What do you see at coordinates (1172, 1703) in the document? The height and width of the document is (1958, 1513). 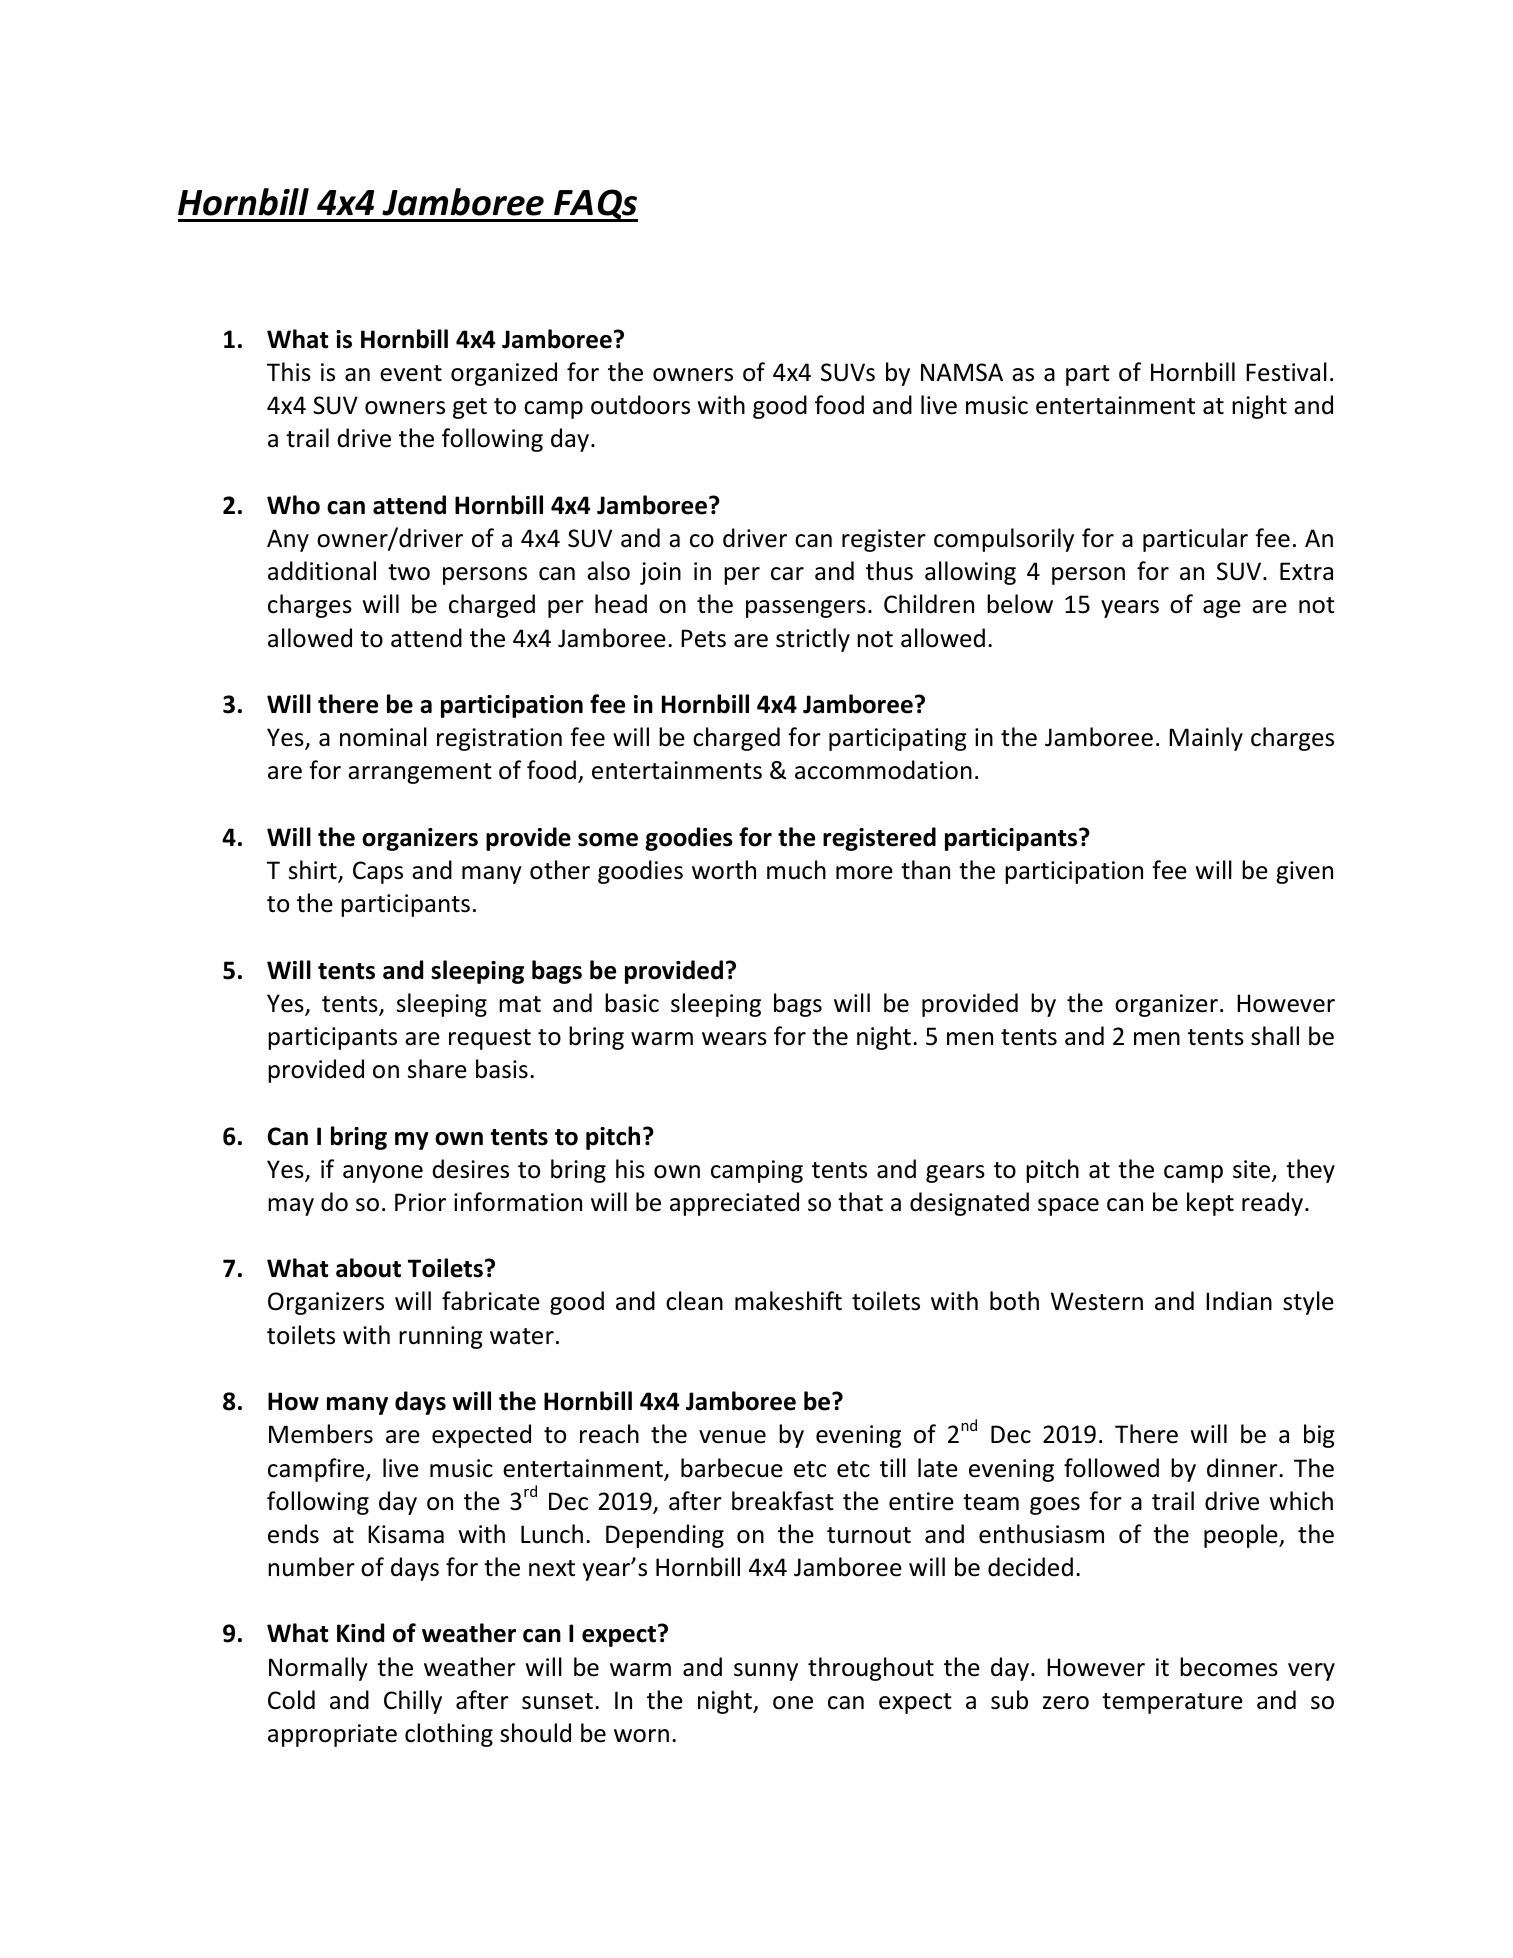 I see `temperature` at bounding box center [1172, 1703].
